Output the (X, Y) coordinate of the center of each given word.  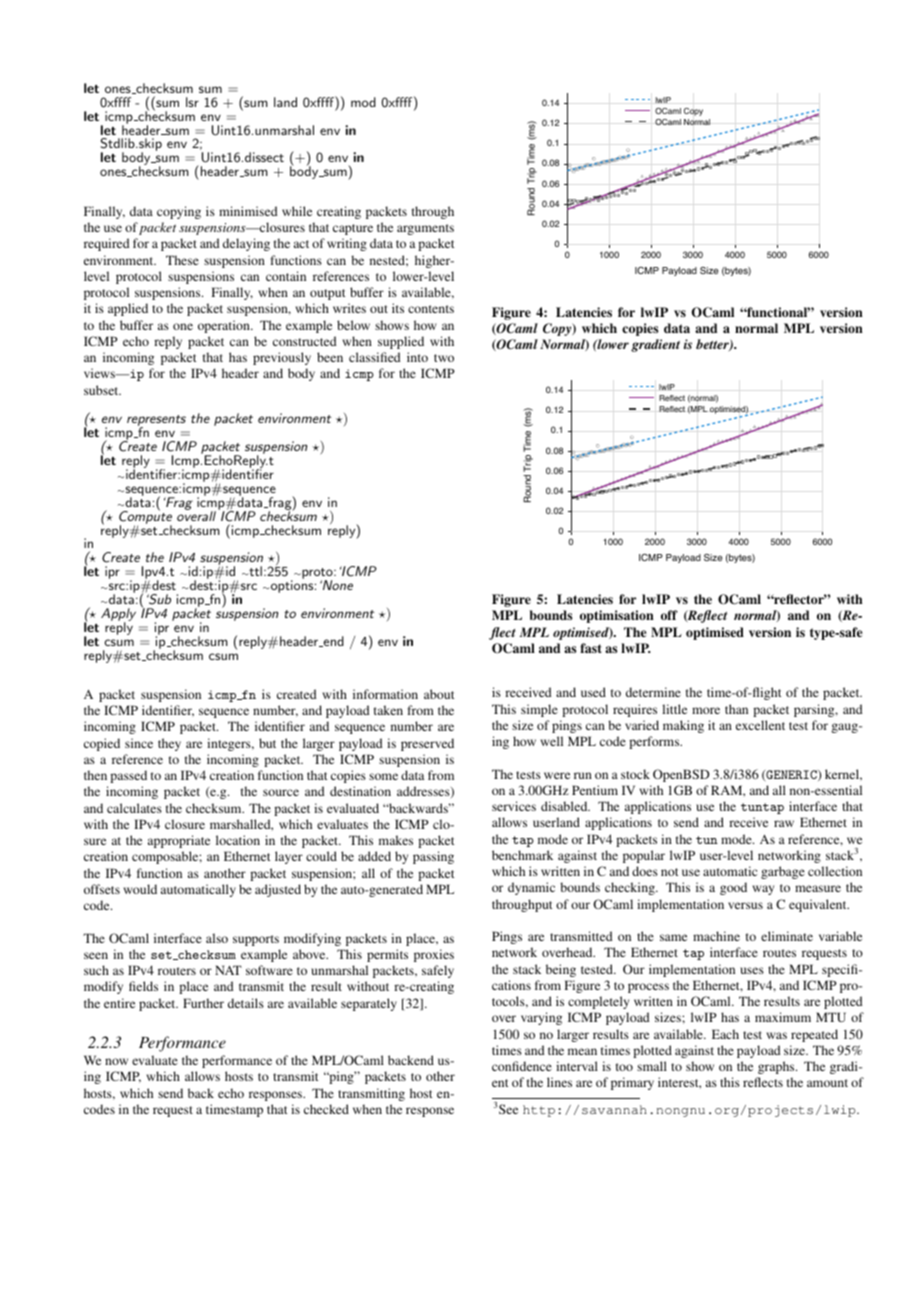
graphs (777, 1067)
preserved (427, 744)
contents (431, 309)
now (116, 1061)
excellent (760, 725)
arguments (425, 229)
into (417, 357)
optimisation (617, 616)
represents (156, 422)
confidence (522, 1066)
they (169, 744)
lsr (192, 102)
